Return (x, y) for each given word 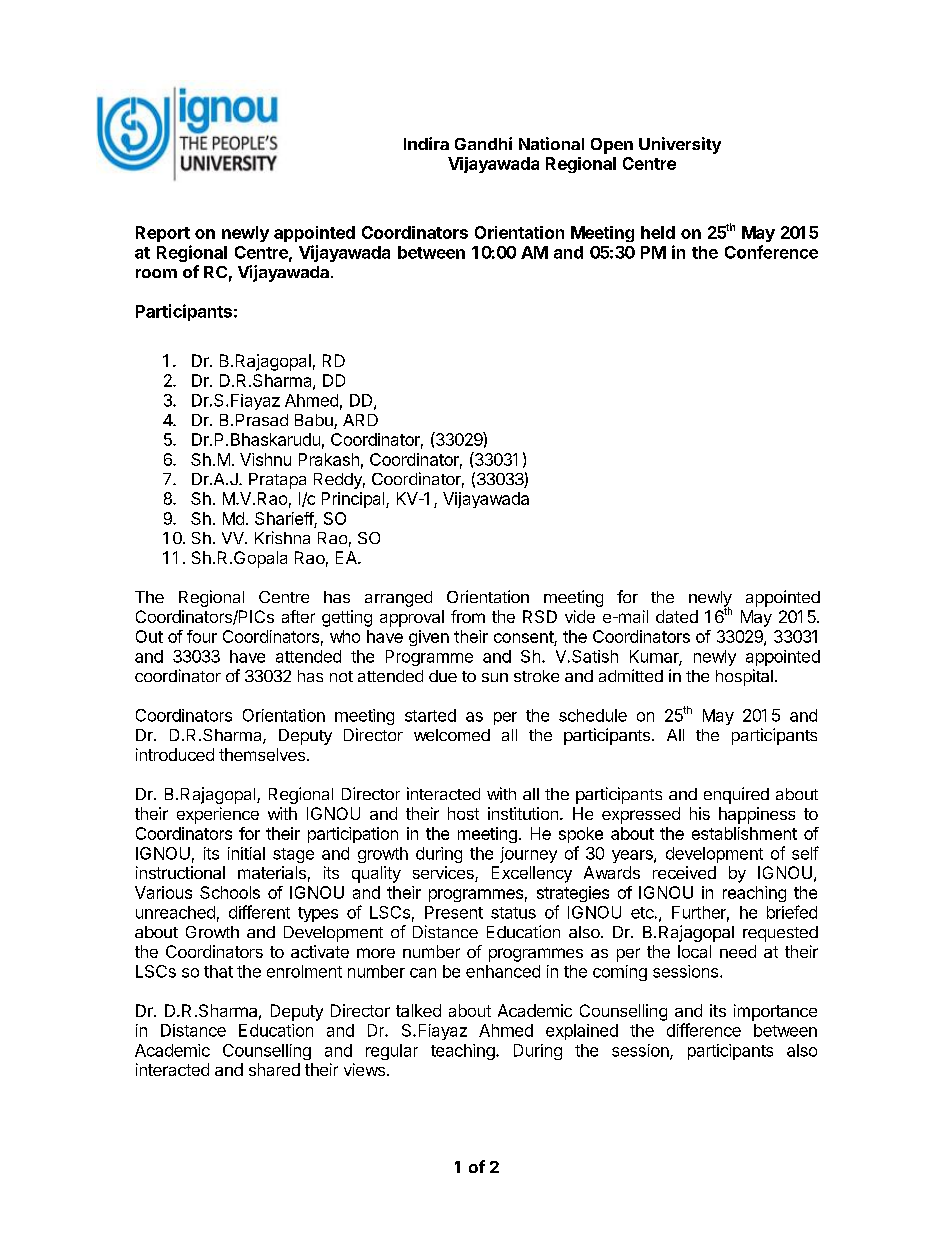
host (463, 813)
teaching (464, 1052)
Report (163, 234)
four (202, 636)
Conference (771, 252)
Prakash (329, 459)
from (468, 616)
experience (218, 815)
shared (274, 1069)
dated (677, 616)
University (680, 145)
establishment (744, 833)
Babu (314, 420)
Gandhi (483, 143)
